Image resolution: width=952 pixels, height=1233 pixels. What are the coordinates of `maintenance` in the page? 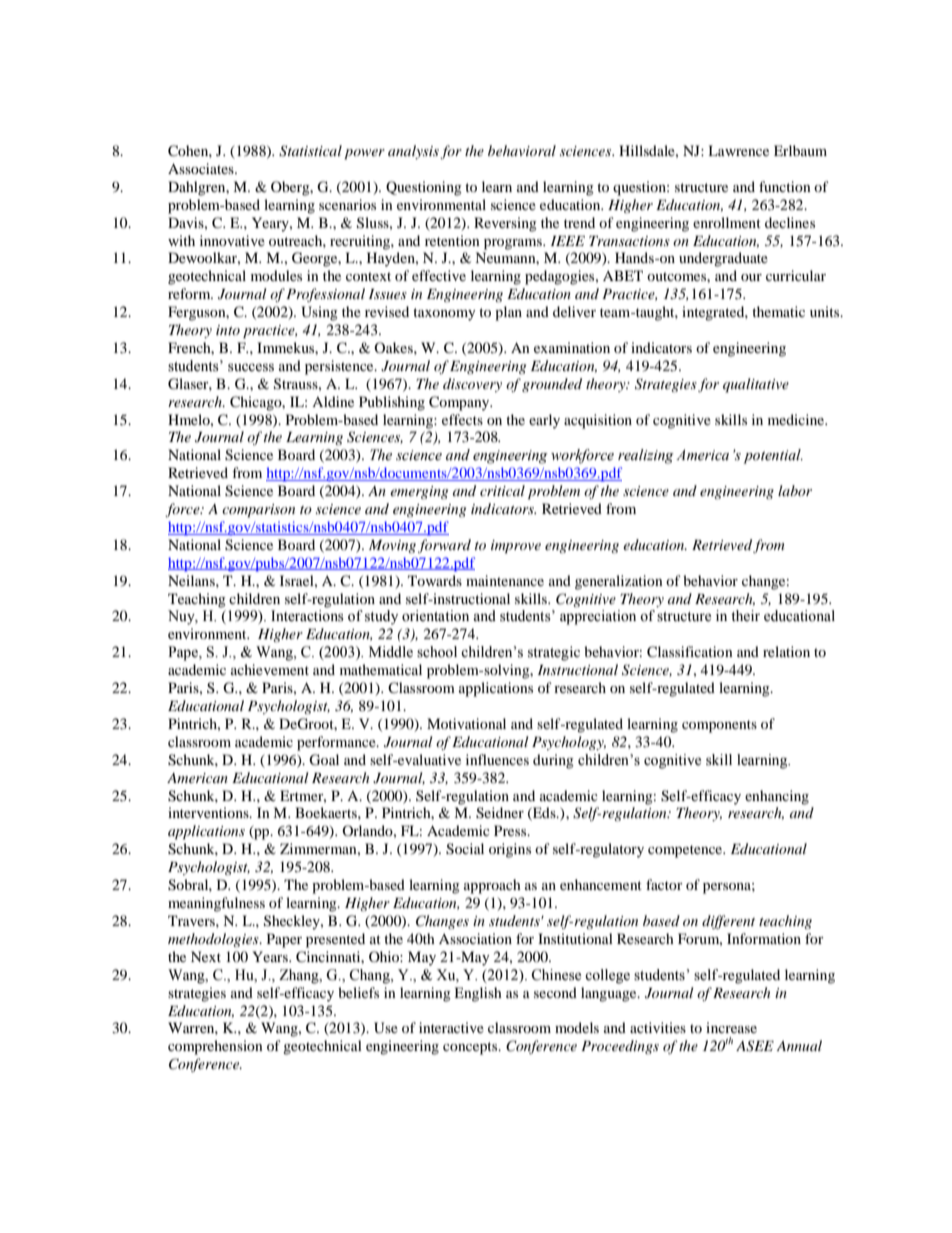 It's located at (505, 580).
